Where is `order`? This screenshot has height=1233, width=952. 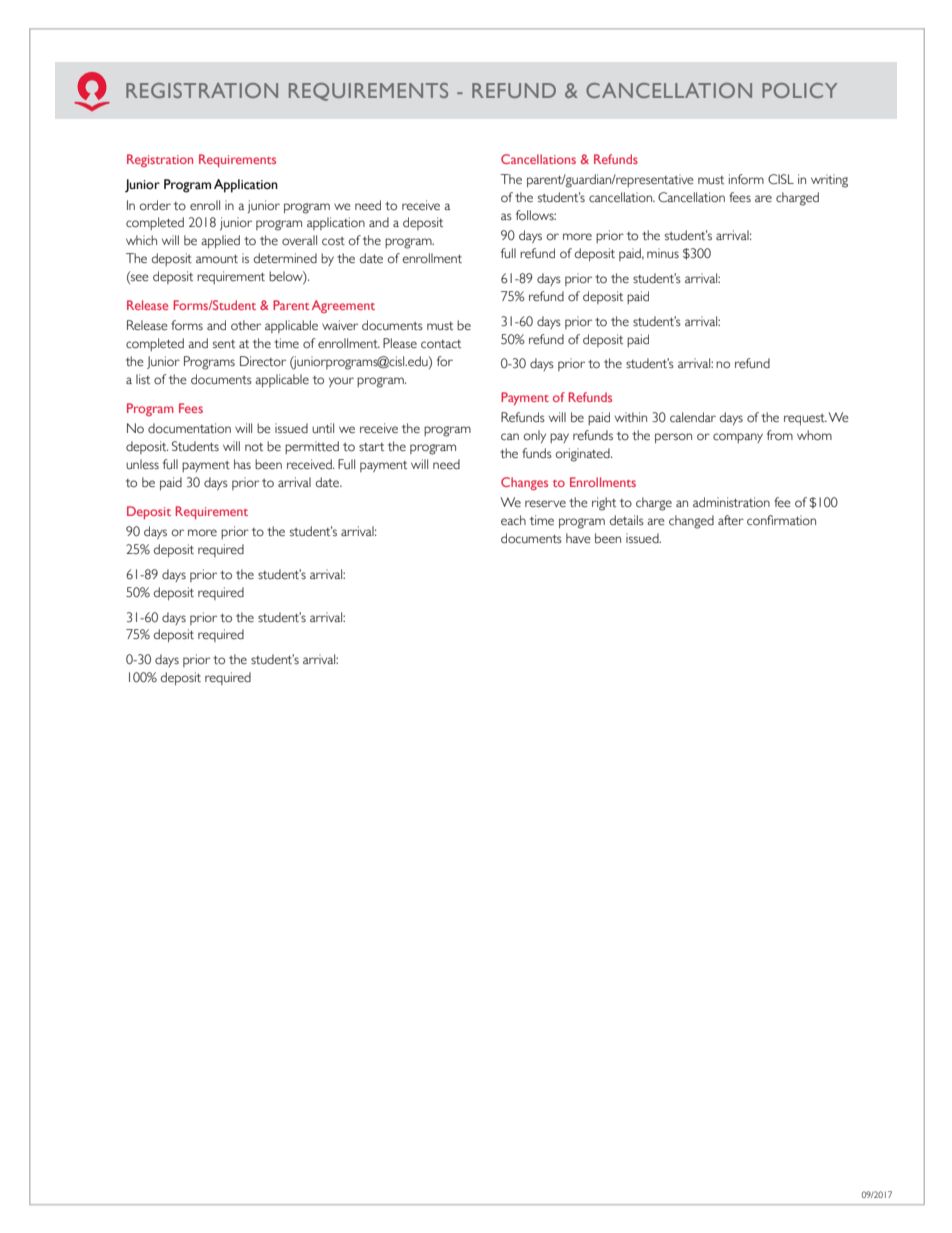 order is located at coordinates (155, 205).
